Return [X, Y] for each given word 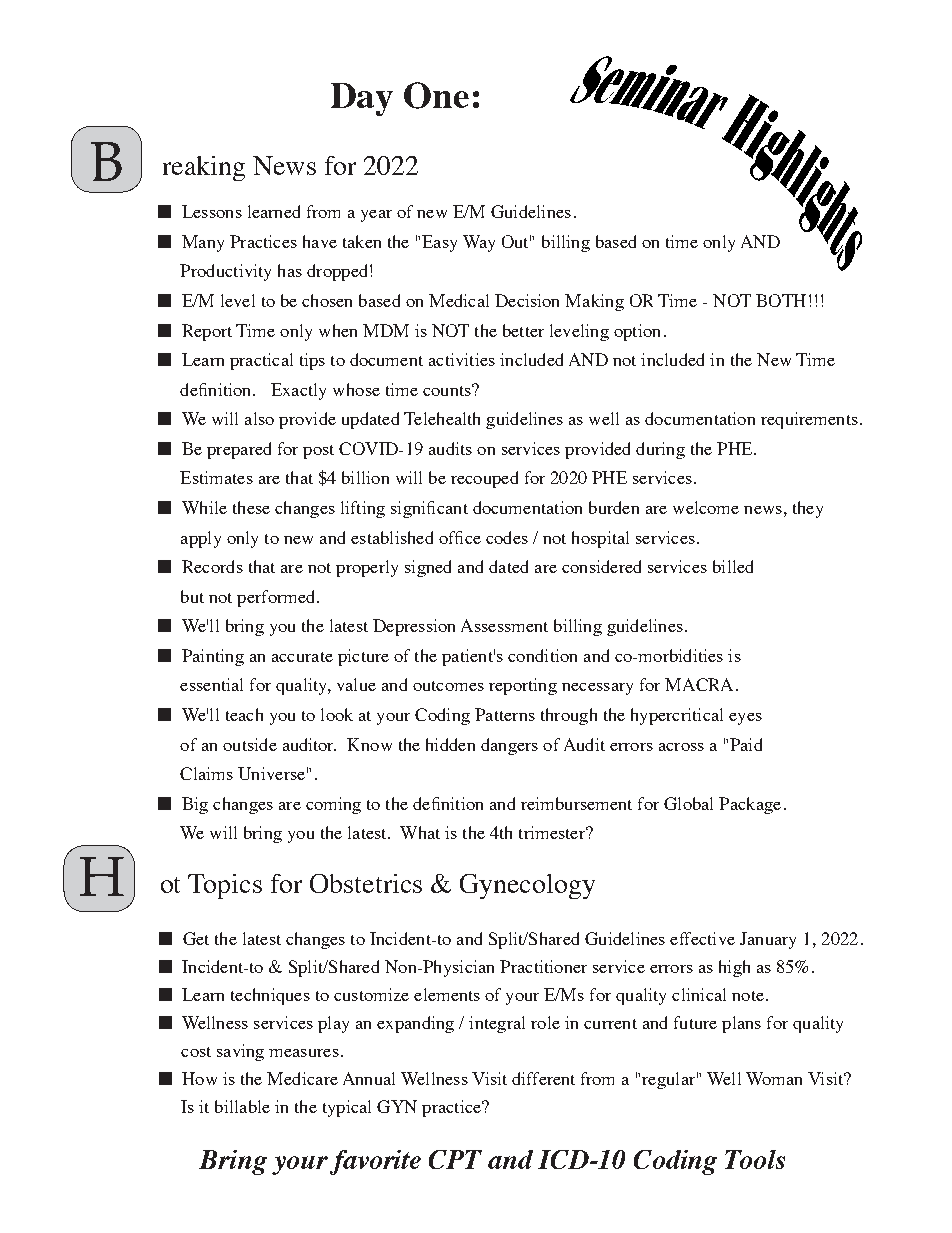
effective [702, 938]
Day [362, 99]
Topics [225, 886]
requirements [809, 420]
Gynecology [527, 886]
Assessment [504, 625]
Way [479, 243]
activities [462, 359]
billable [242, 1106]
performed [277, 598]
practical [261, 361]
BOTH [781, 300]
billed [733, 566]
